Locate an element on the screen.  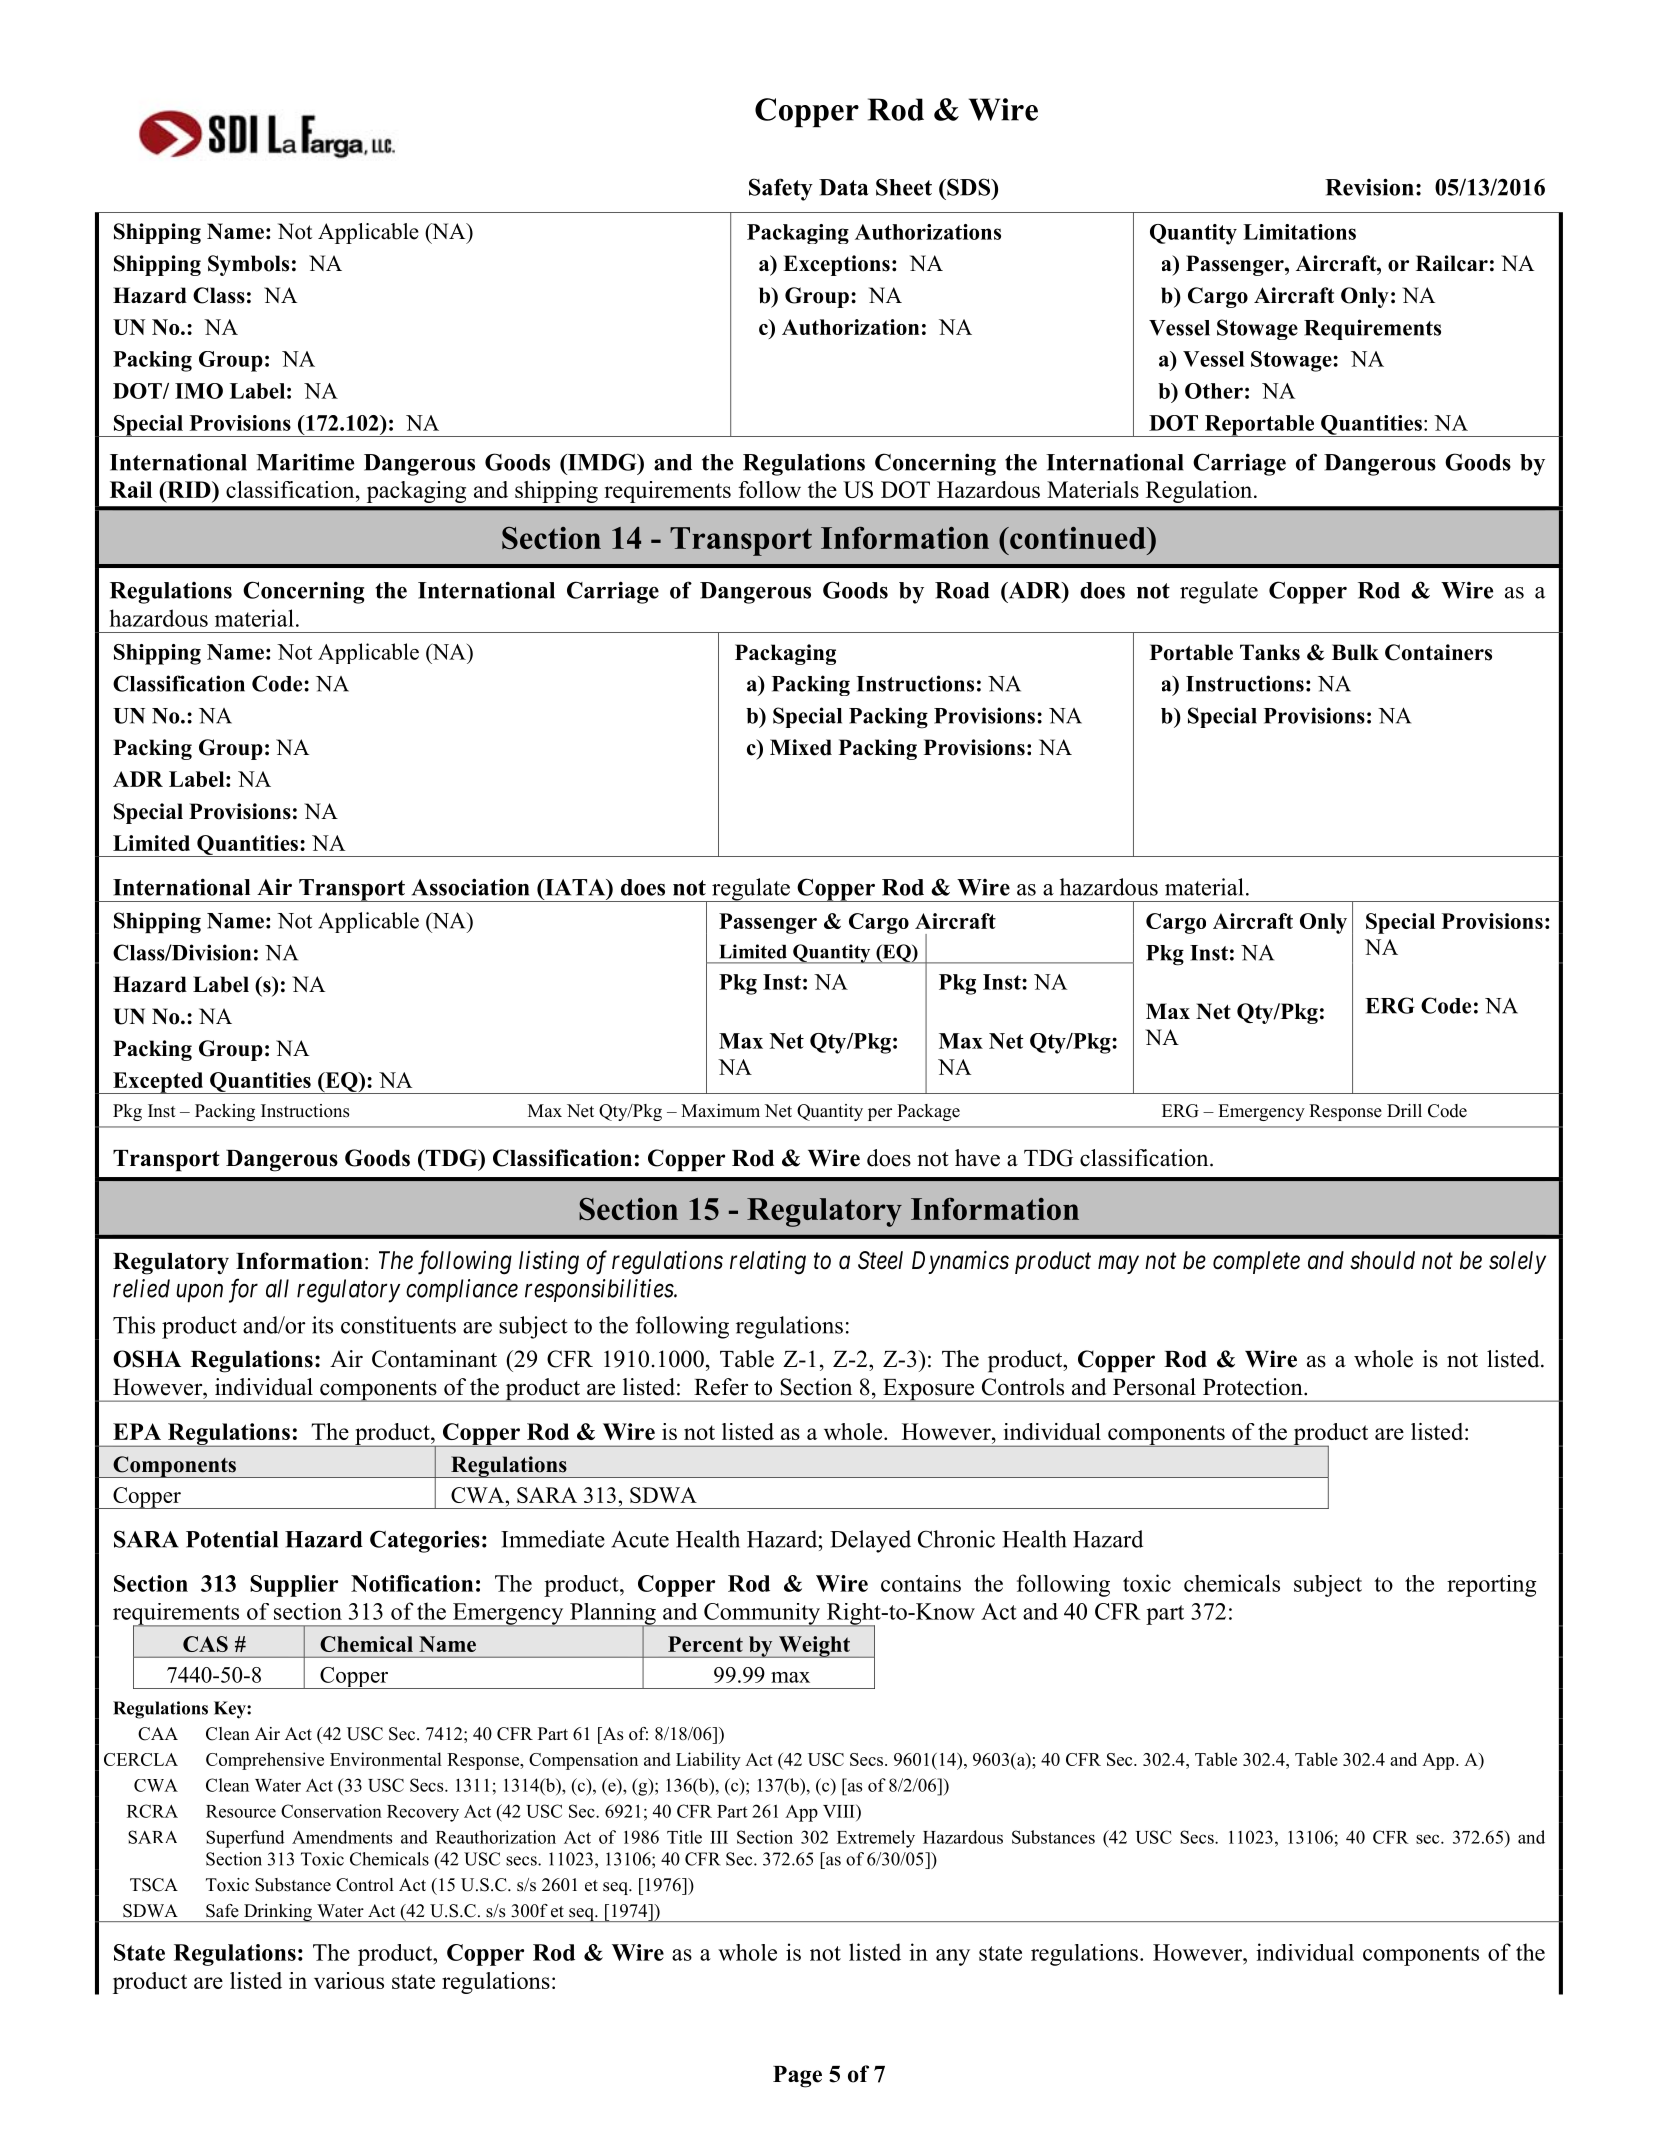
Page is located at coordinates (797, 2077).
